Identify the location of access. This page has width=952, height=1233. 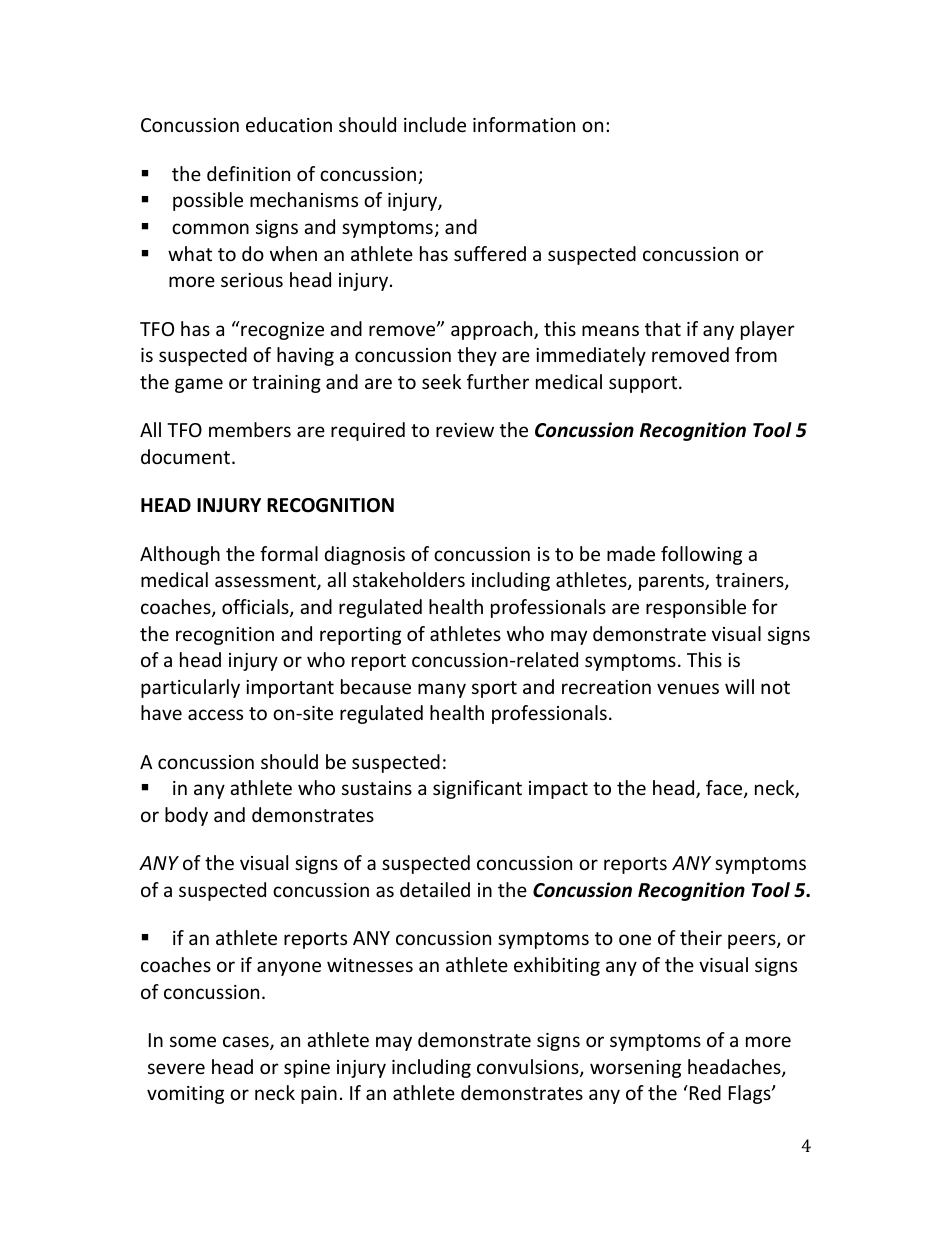
(215, 714).
